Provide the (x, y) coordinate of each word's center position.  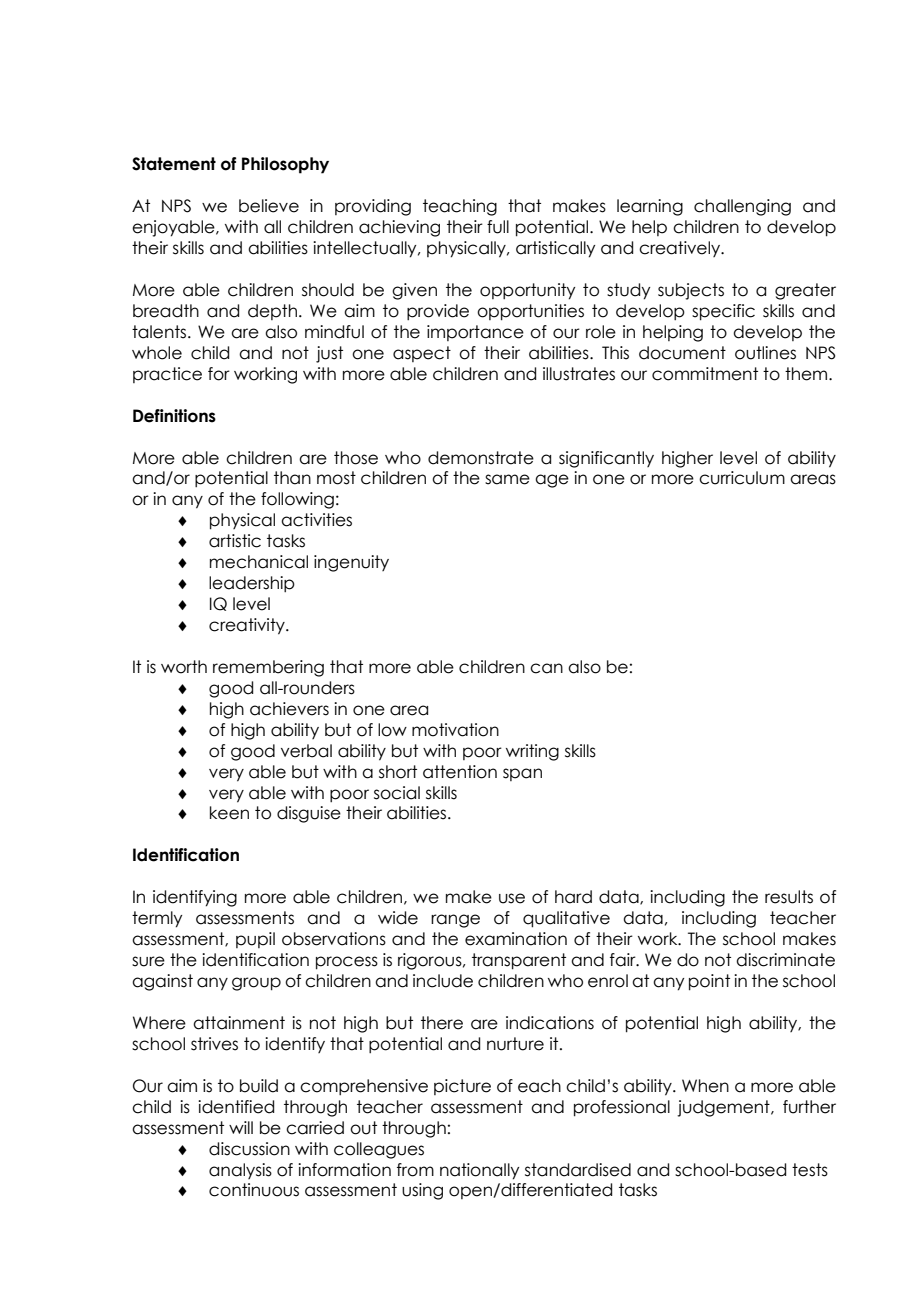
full (498, 227)
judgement (724, 1108)
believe (269, 206)
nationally (479, 1171)
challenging (742, 207)
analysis (240, 1171)
